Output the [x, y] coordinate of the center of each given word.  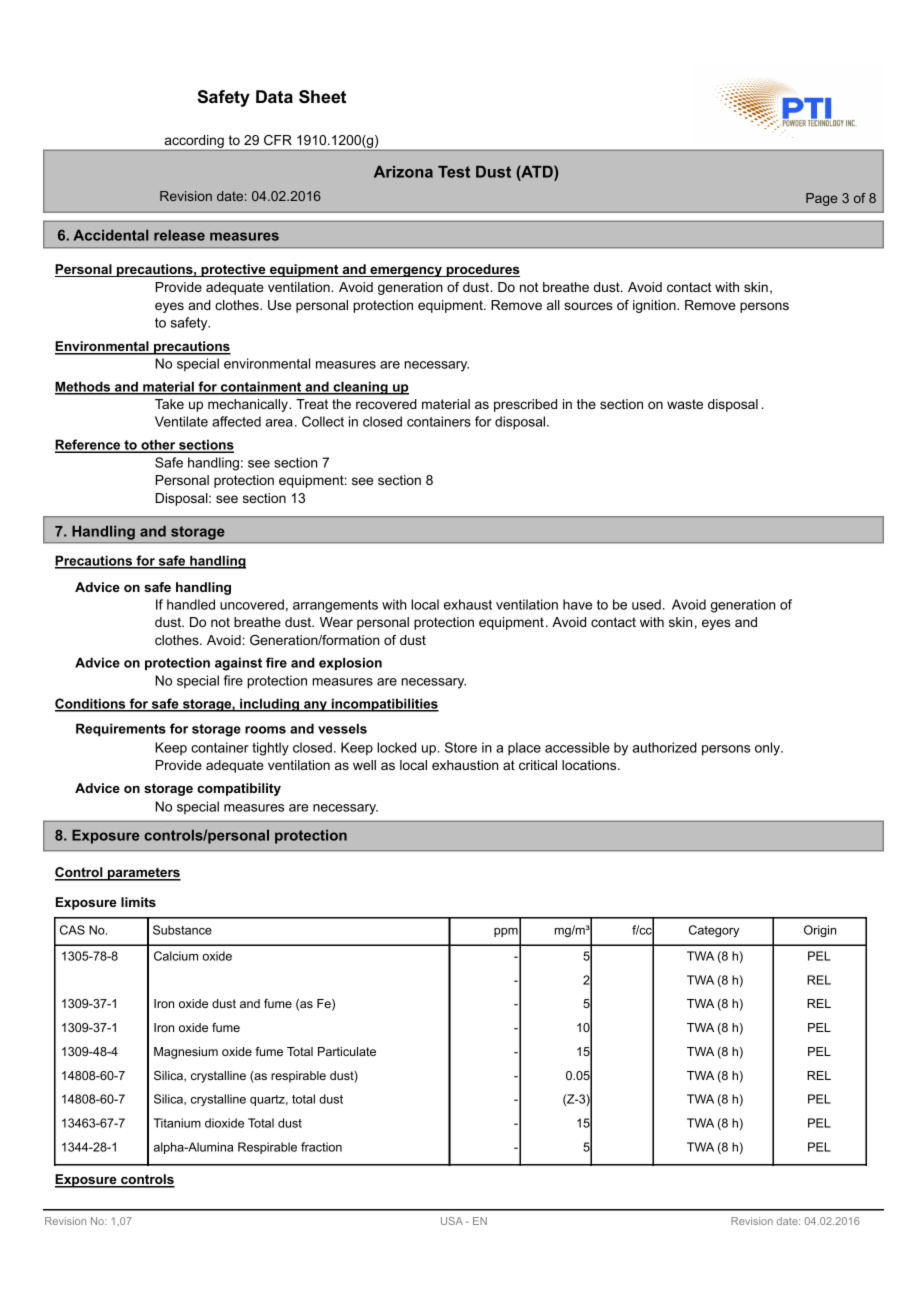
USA [452, 1221]
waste [685, 404]
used [646, 604]
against [238, 664]
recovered [386, 404]
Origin [820, 931]
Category [714, 931]
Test [454, 172]
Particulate [347, 1051]
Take [169, 404]
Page [821, 199]
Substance [182, 930]
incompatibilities [384, 705]
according [194, 143]
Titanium [177, 1123]
